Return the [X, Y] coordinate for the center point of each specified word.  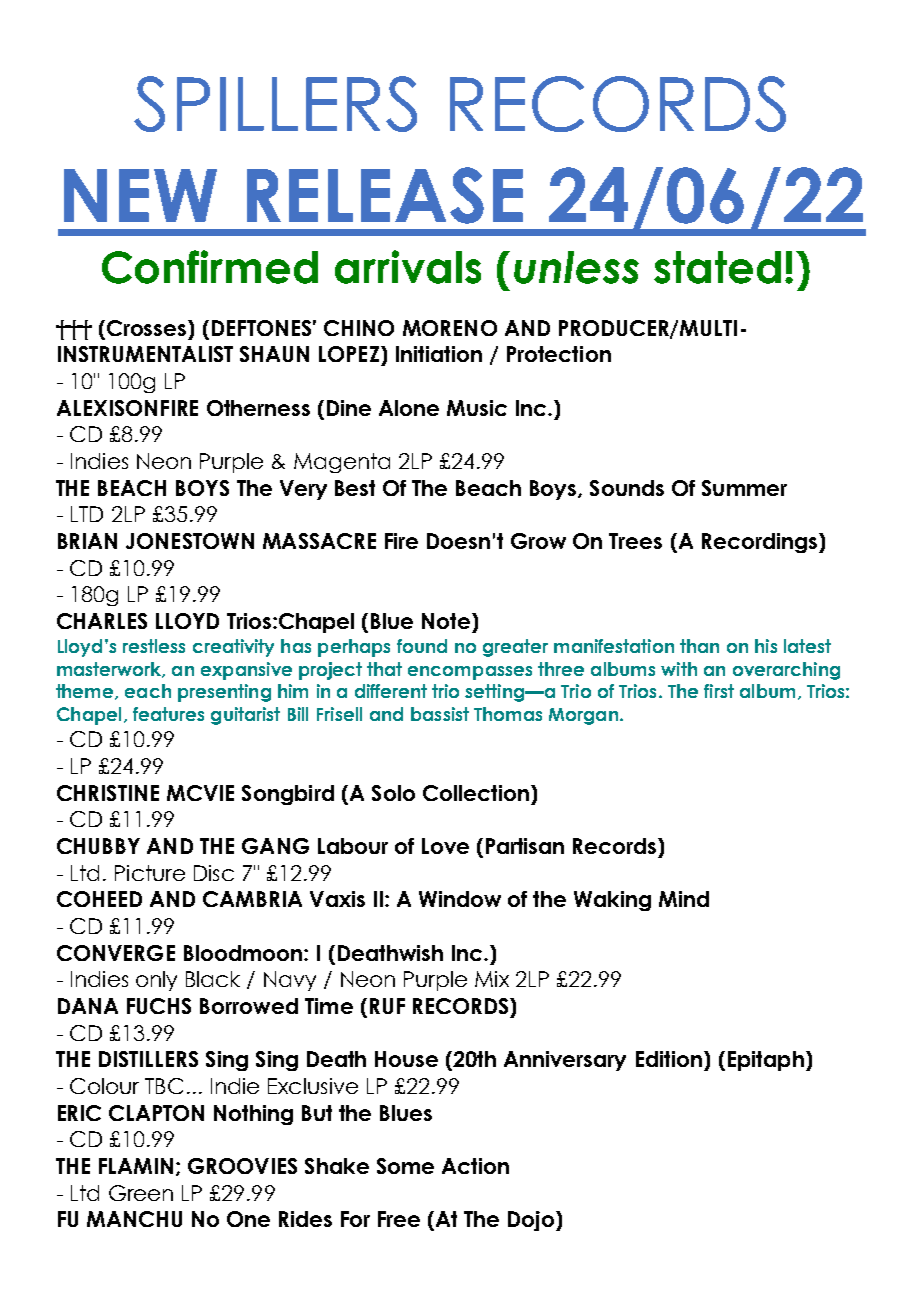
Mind [684, 899]
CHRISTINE [108, 793]
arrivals [408, 267]
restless [154, 646]
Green [141, 1193]
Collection [476, 793]
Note [447, 621]
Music [477, 408]
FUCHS [159, 1006]
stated [717, 267]
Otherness [258, 408]
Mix [492, 979]
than [699, 646]
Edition [670, 1059]
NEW [140, 195]
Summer [744, 488]
